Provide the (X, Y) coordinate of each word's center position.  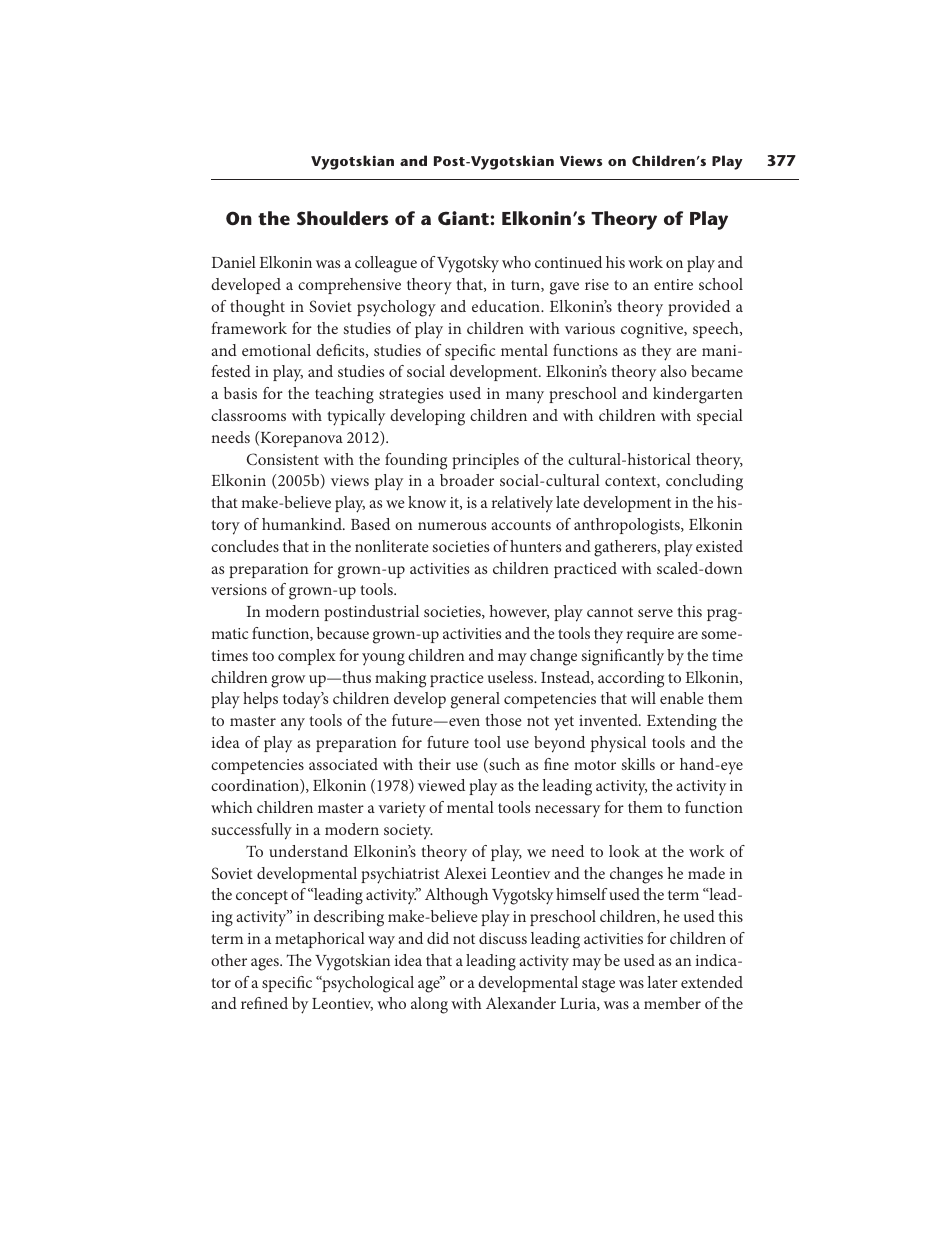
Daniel (234, 262)
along (429, 1005)
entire (673, 284)
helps (260, 700)
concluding (704, 482)
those (504, 720)
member (672, 1003)
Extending (682, 722)
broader (467, 480)
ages (266, 964)
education (507, 306)
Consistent (283, 459)
